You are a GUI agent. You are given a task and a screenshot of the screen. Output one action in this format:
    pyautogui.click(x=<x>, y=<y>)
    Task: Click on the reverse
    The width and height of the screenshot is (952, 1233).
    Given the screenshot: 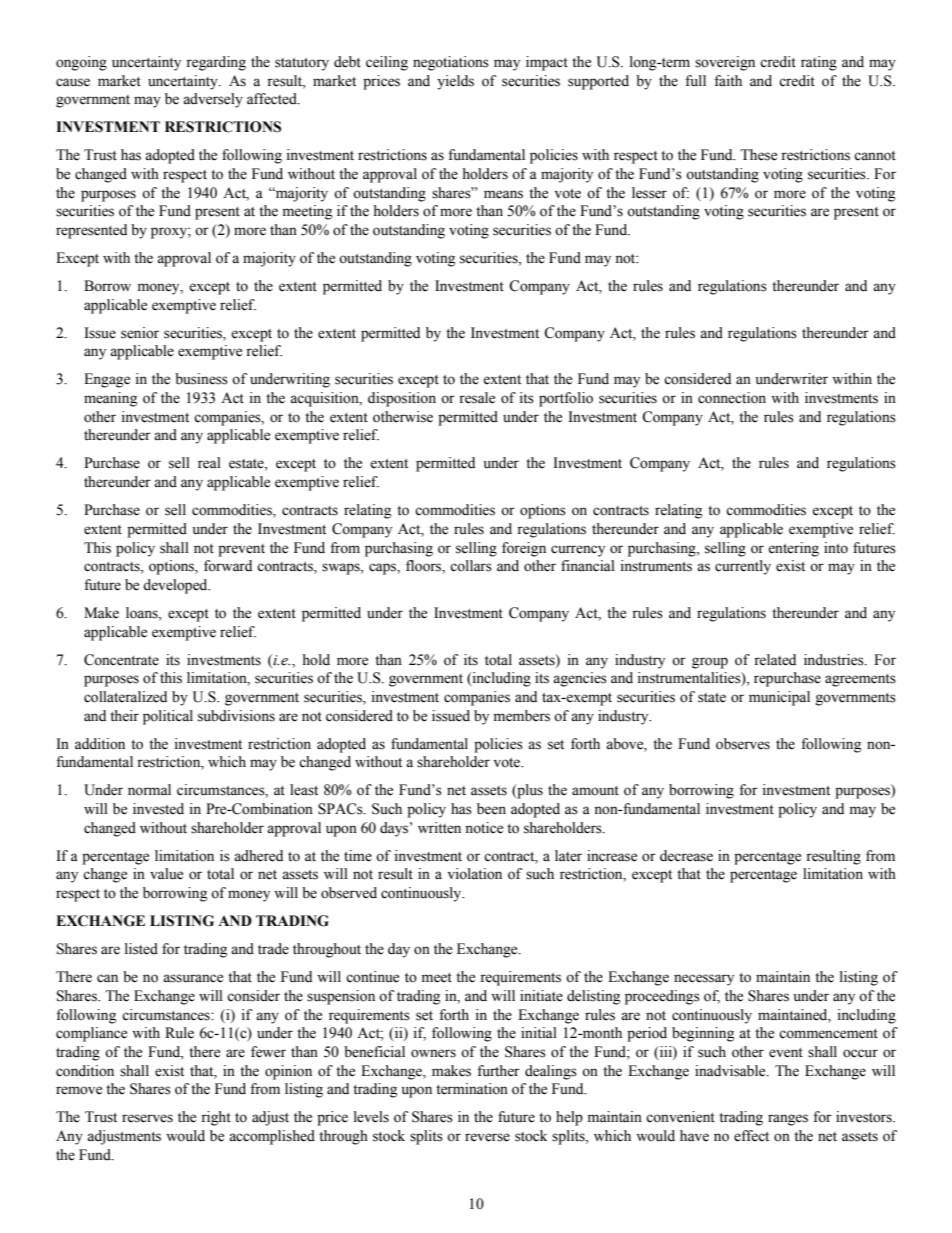 What is the action you would take?
    pyautogui.click(x=487, y=1137)
